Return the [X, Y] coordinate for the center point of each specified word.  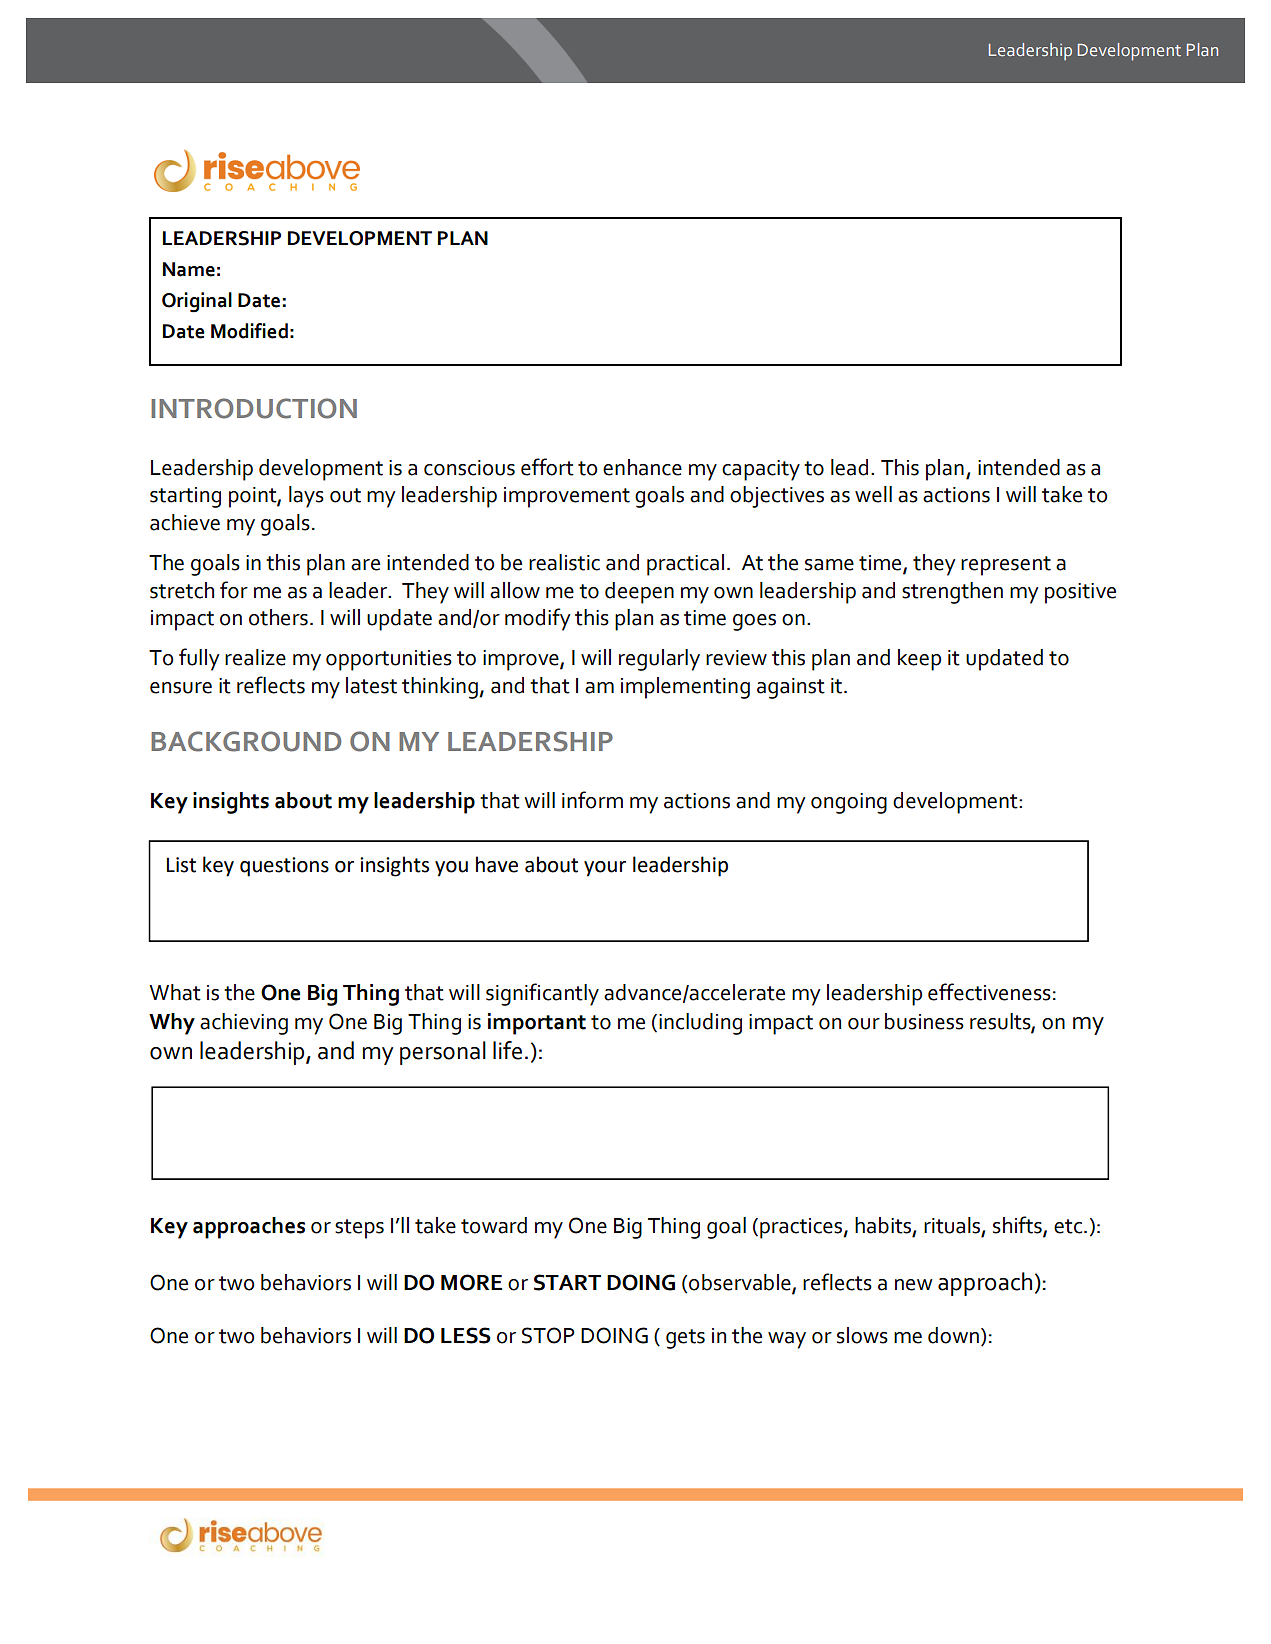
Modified [249, 331]
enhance [642, 467]
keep [919, 660]
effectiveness [989, 992]
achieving [244, 1024]
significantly [542, 994]
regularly [659, 660]
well [873, 494]
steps [359, 1229]
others [278, 617]
